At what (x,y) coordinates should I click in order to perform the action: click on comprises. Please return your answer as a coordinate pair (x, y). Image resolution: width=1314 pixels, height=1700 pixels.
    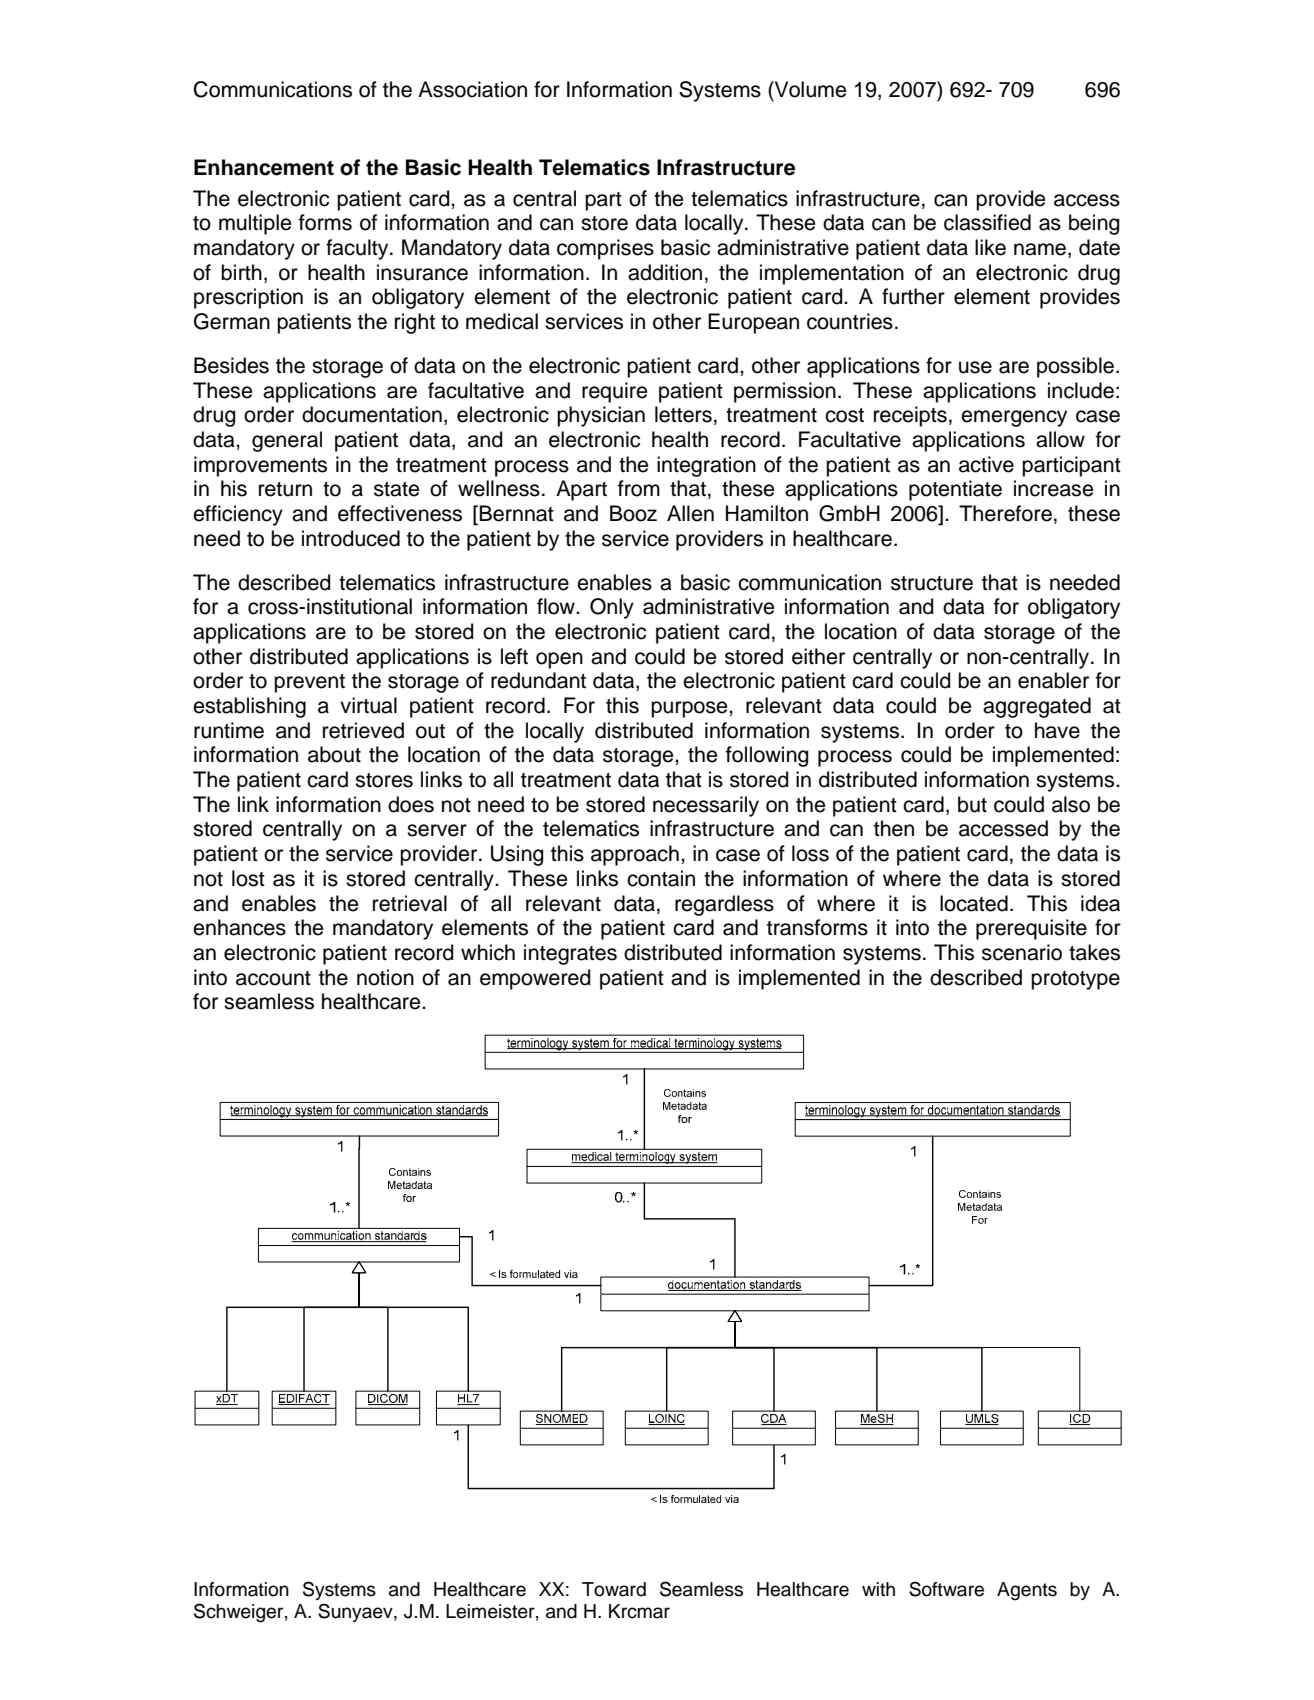
    Looking at the image, I should click on (605, 249).
